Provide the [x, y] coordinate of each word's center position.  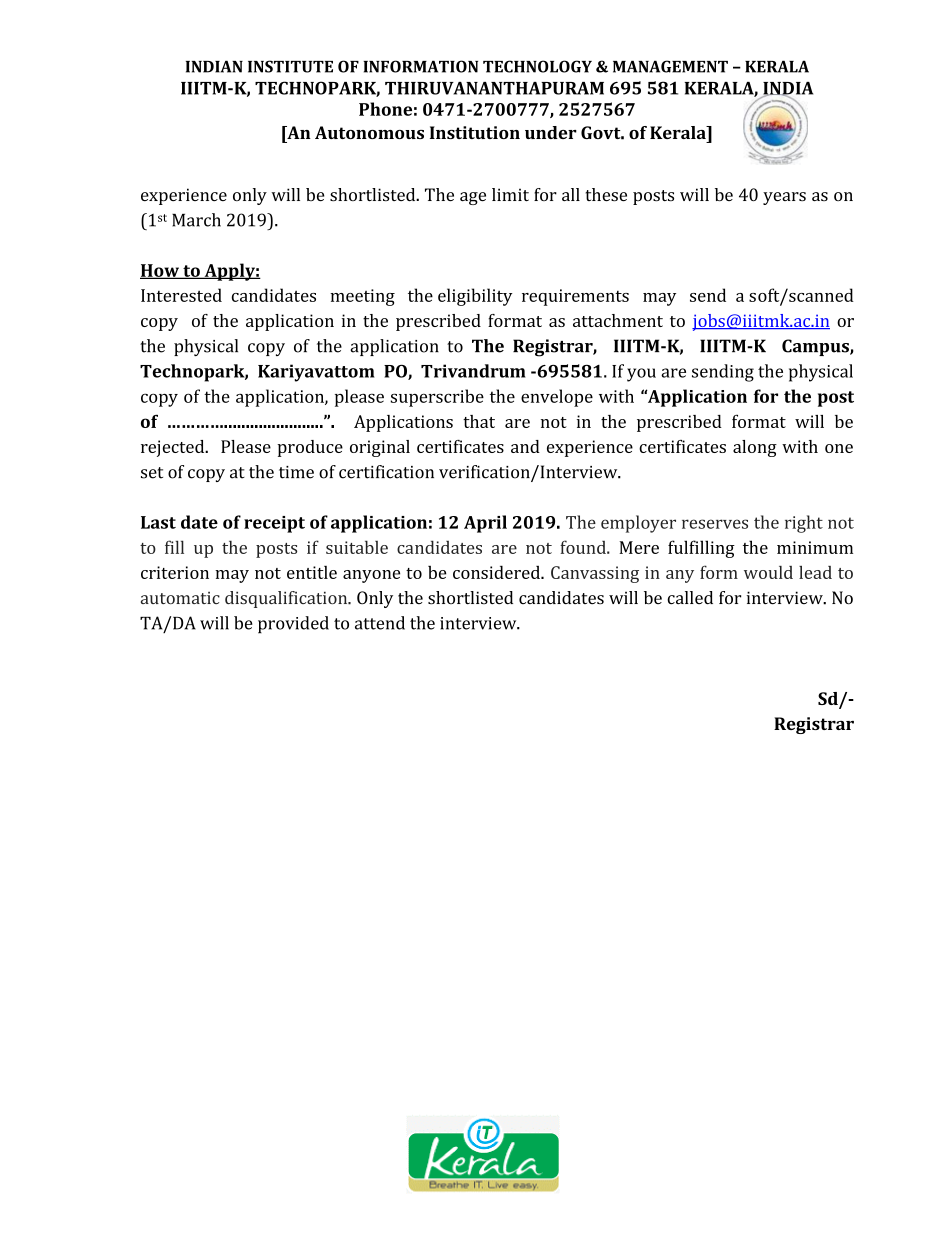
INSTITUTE [290, 66]
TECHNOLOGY [537, 66]
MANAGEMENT [670, 66]
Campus [816, 347]
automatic [180, 598]
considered [497, 572]
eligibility [475, 297]
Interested [181, 295]
